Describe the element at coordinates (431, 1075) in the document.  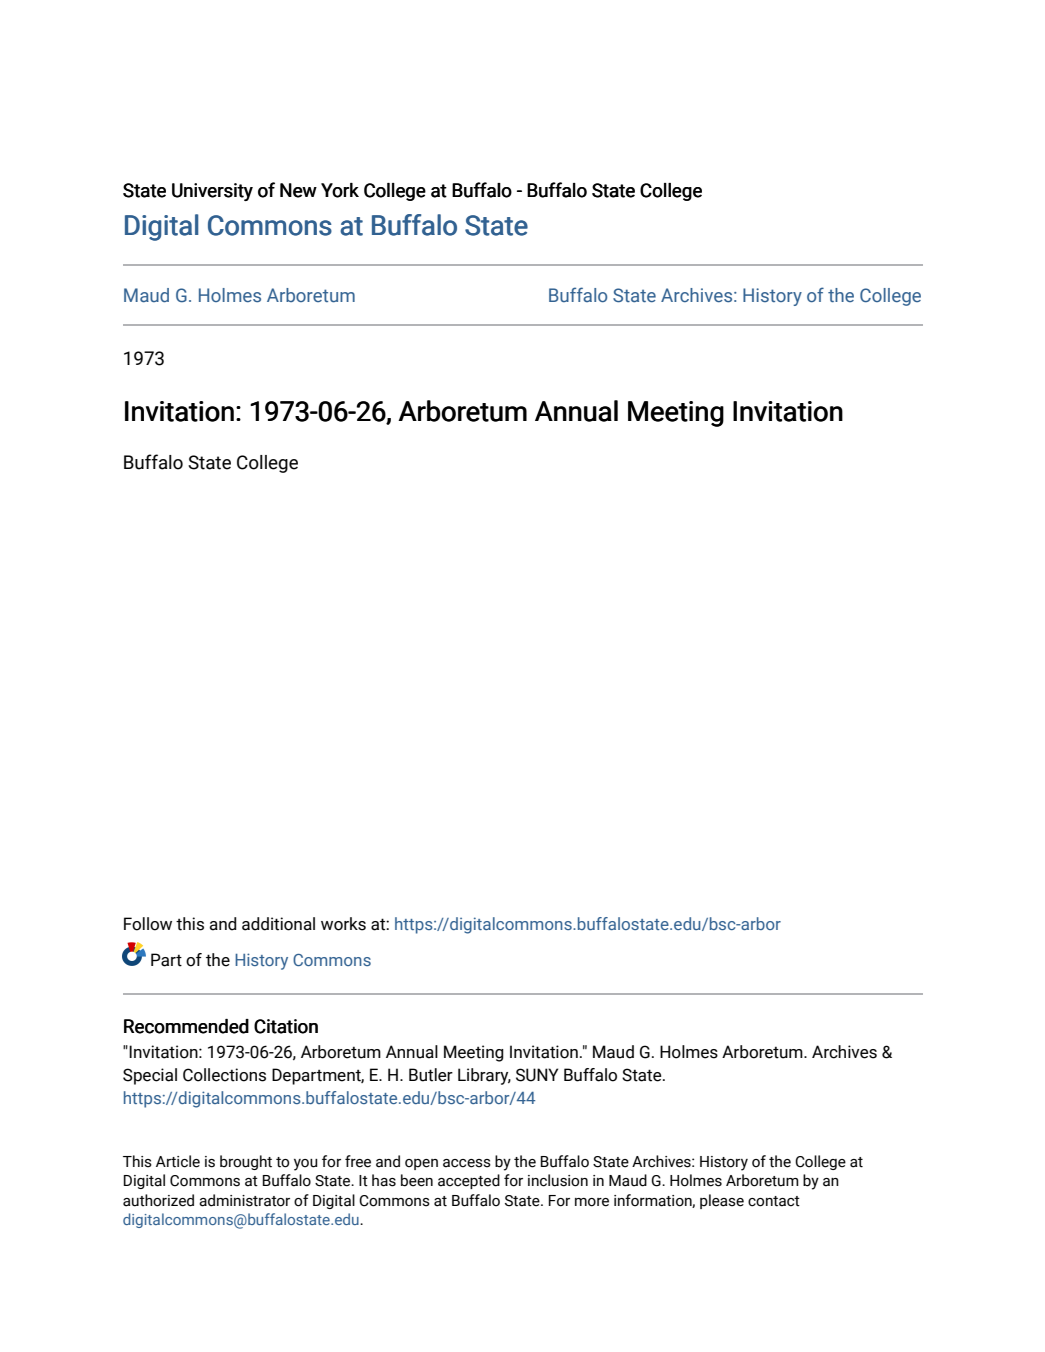
I see `Butler` at that location.
